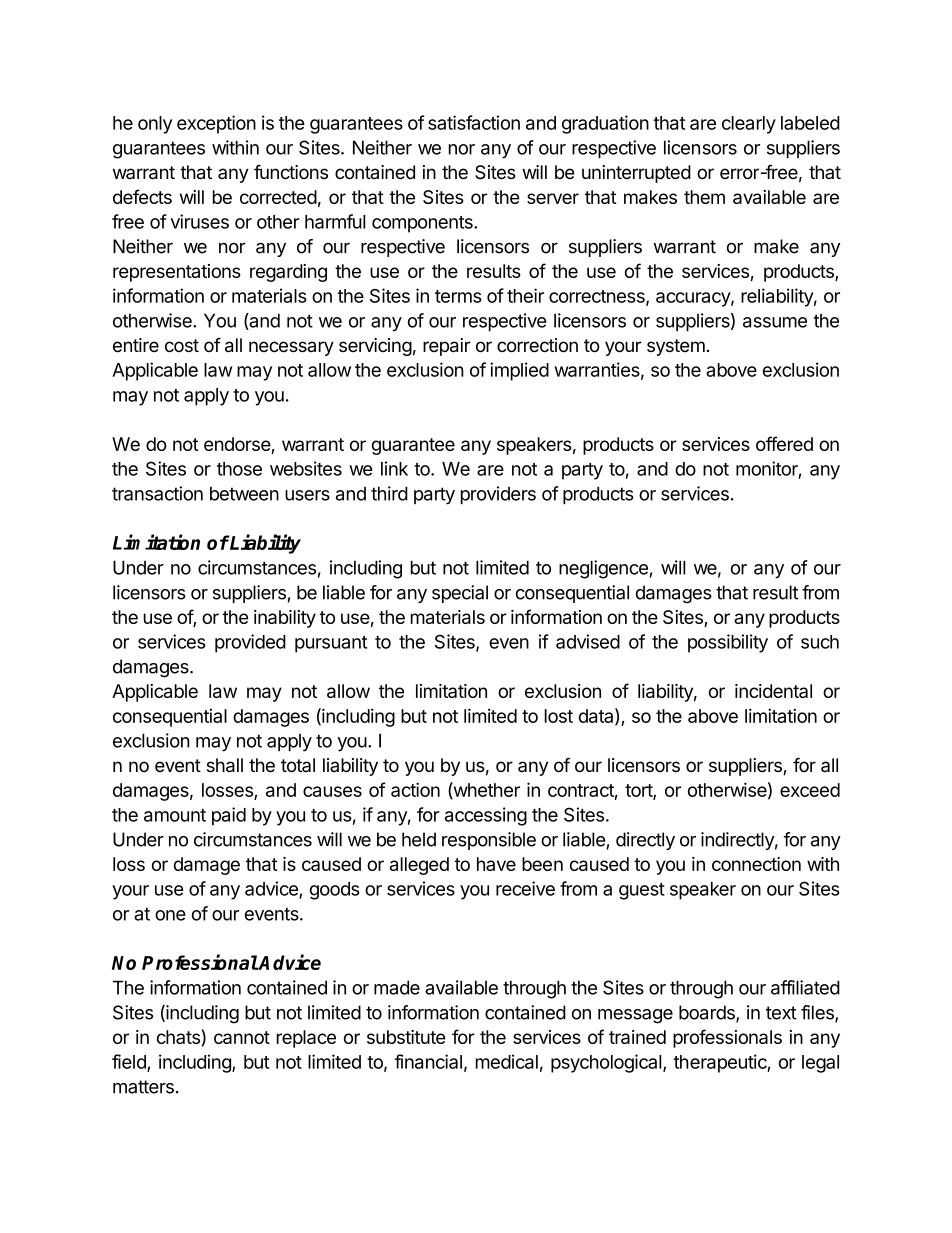  What do you see at coordinates (559, 716) in the document?
I see `lost` at bounding box center [559, 716].
